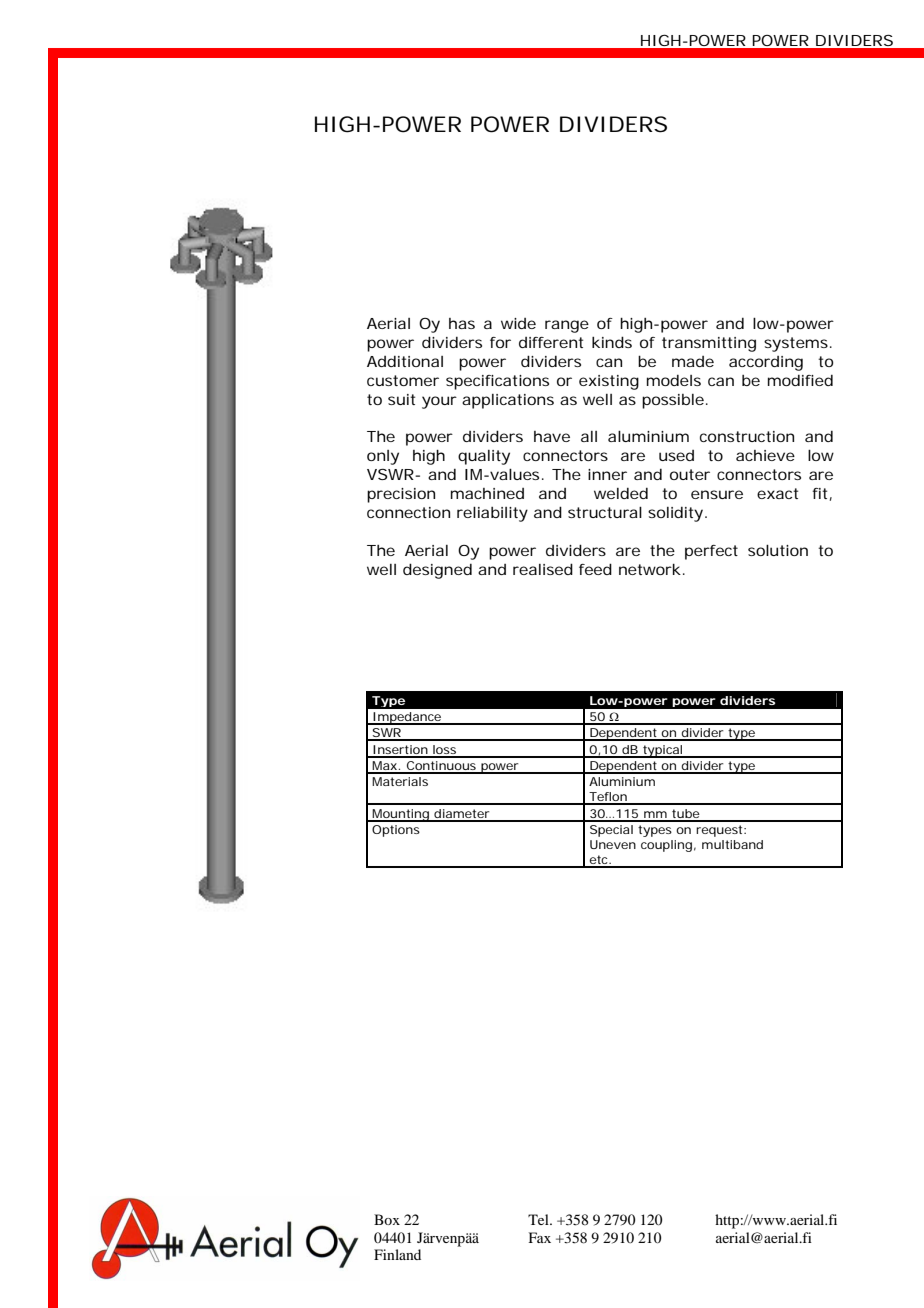 The height and width of the screenshot is (1308, 924). What do you see at coordinates (397, 1254) in the screenshot?
I see `Finland` at bounding box center [397, 1254].
